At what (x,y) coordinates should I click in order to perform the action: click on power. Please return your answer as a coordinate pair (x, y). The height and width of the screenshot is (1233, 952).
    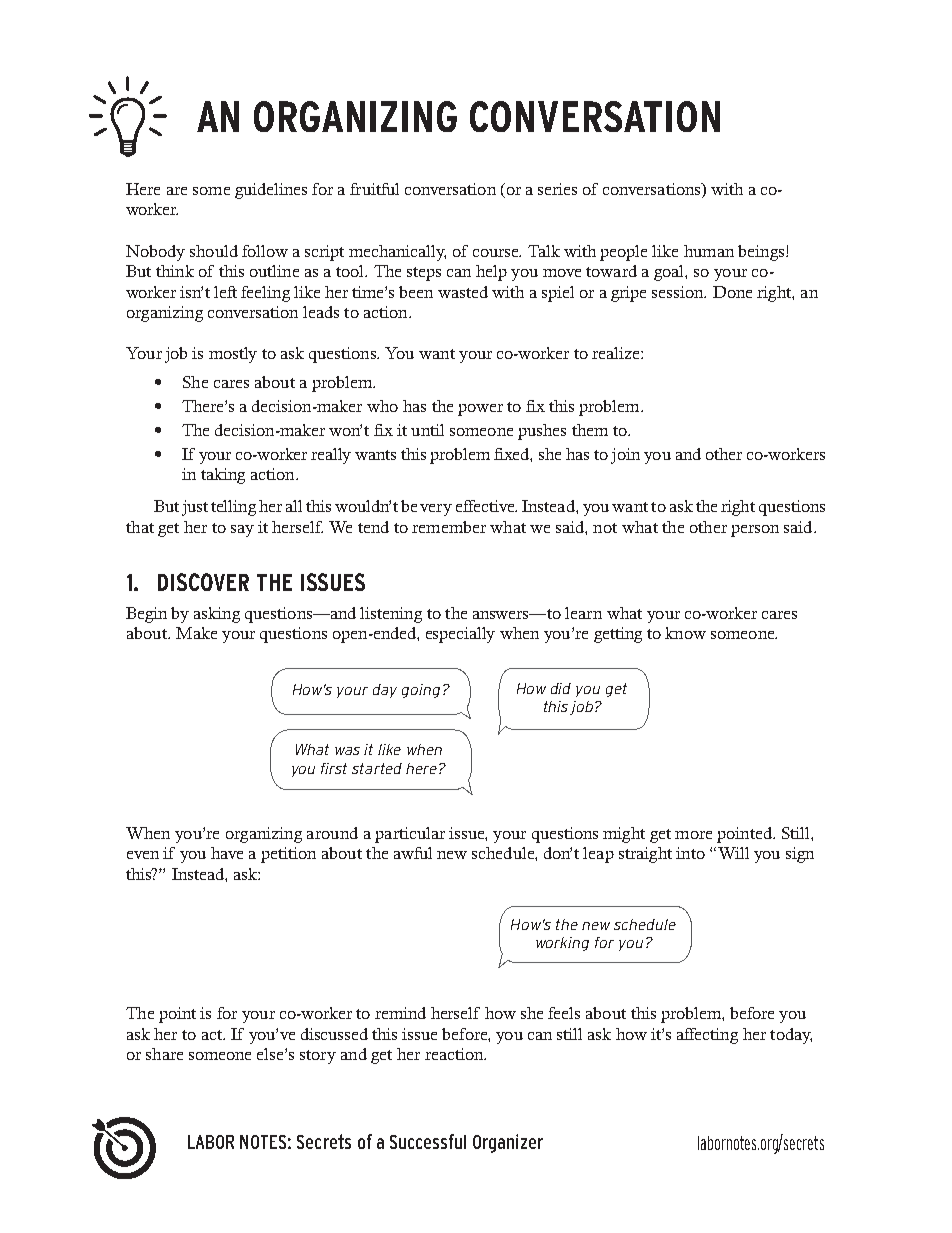
    Looking at the image, I should click on (480, 410).
